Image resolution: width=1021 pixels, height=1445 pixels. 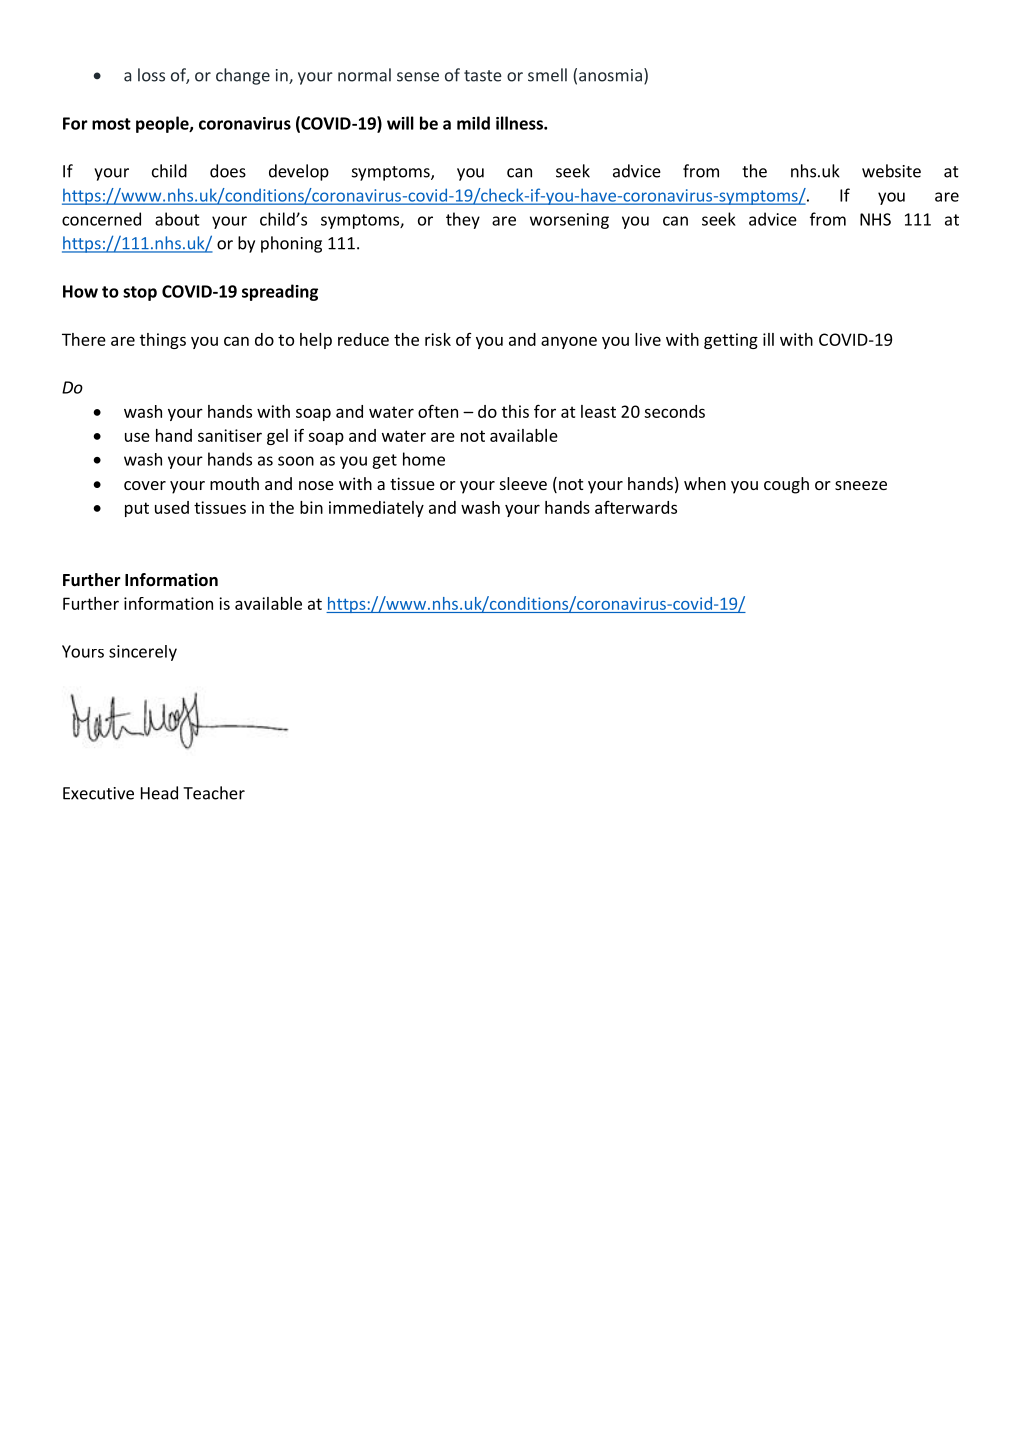 I want to click on taste, so click(x=483, y=76).
